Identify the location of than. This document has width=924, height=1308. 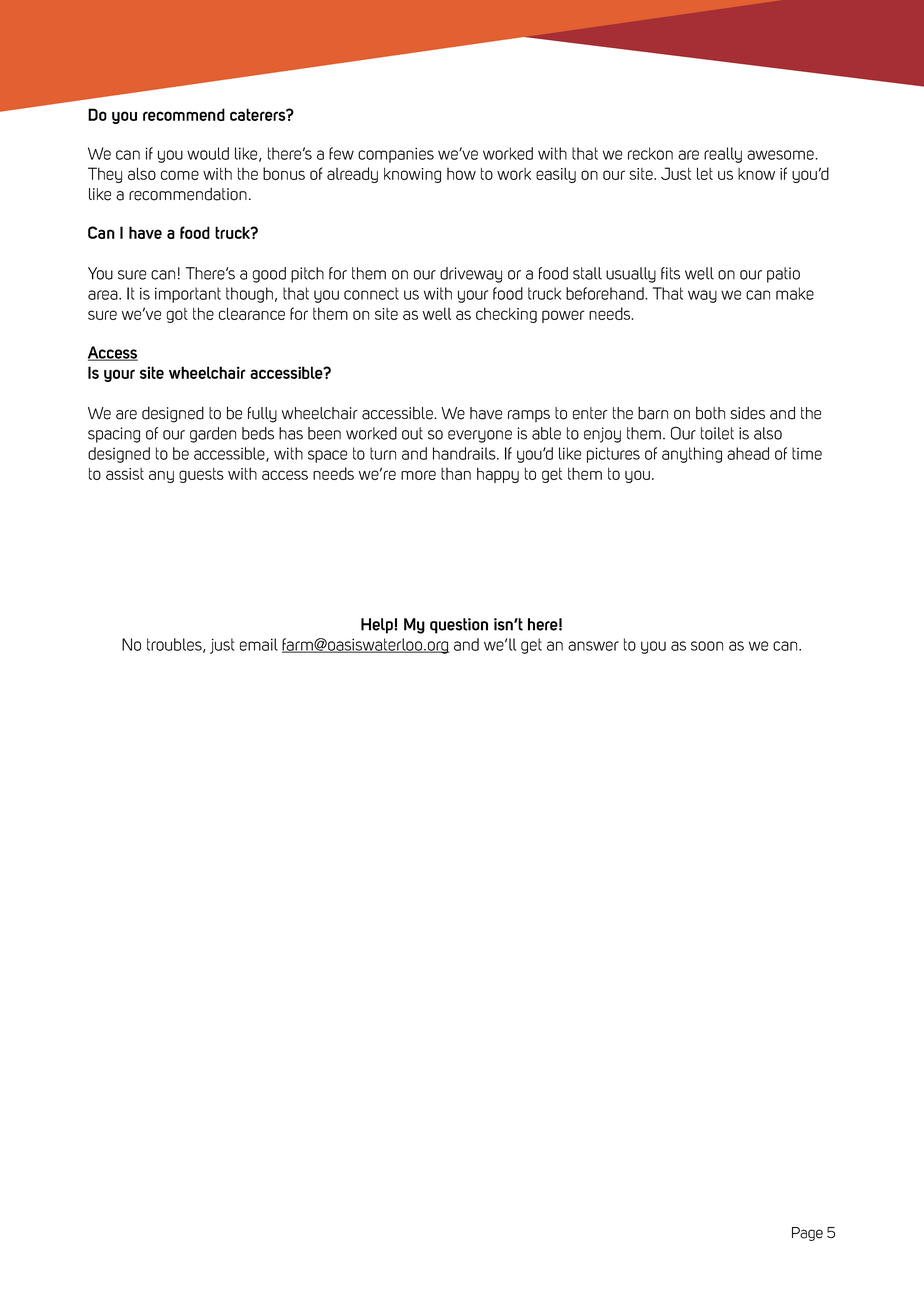
(456, 474).
